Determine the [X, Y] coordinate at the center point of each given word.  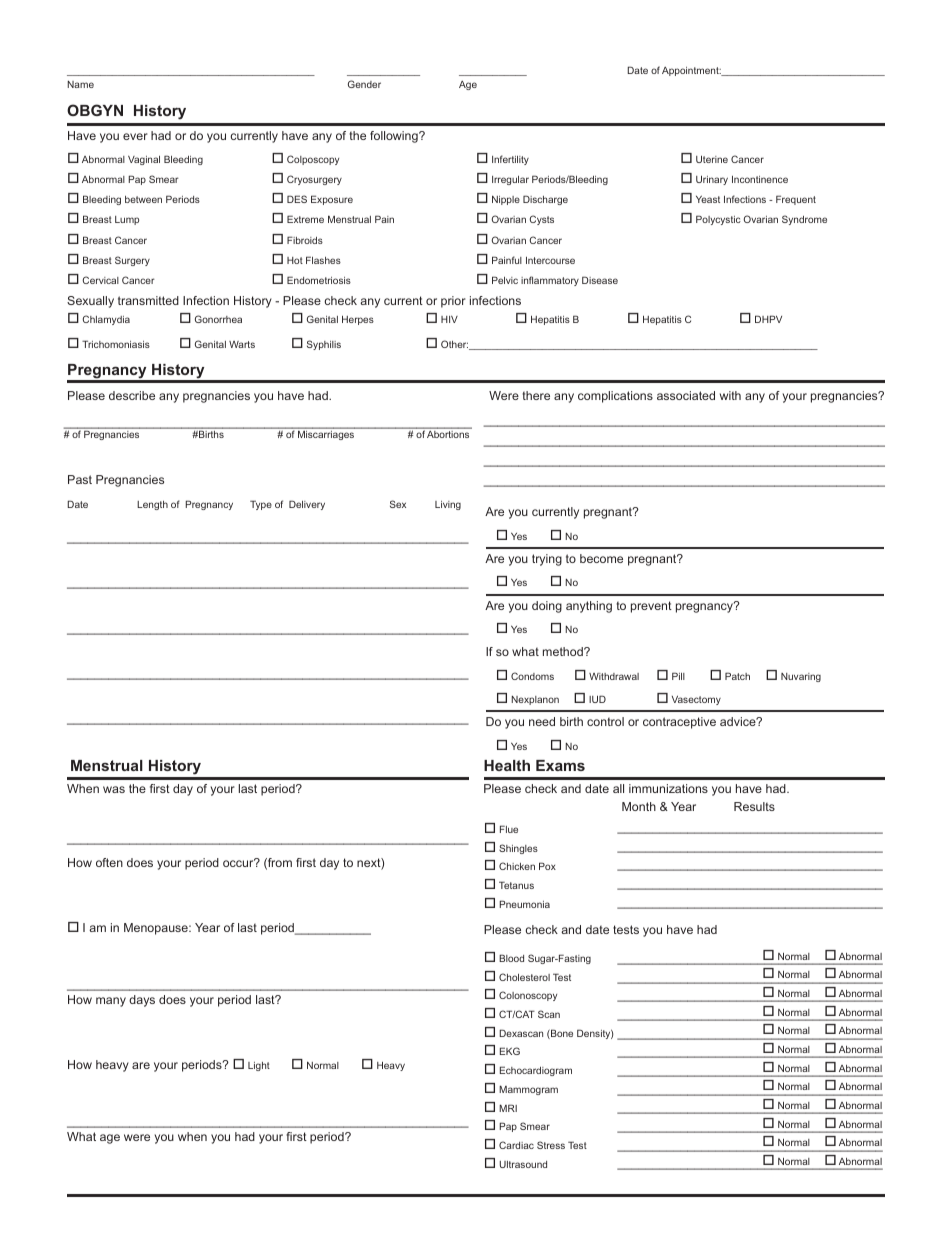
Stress [551, 1145]
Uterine [712, 159]
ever [135, 136]
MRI [508, 1108]
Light [259, 1066]
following [395, 137]
